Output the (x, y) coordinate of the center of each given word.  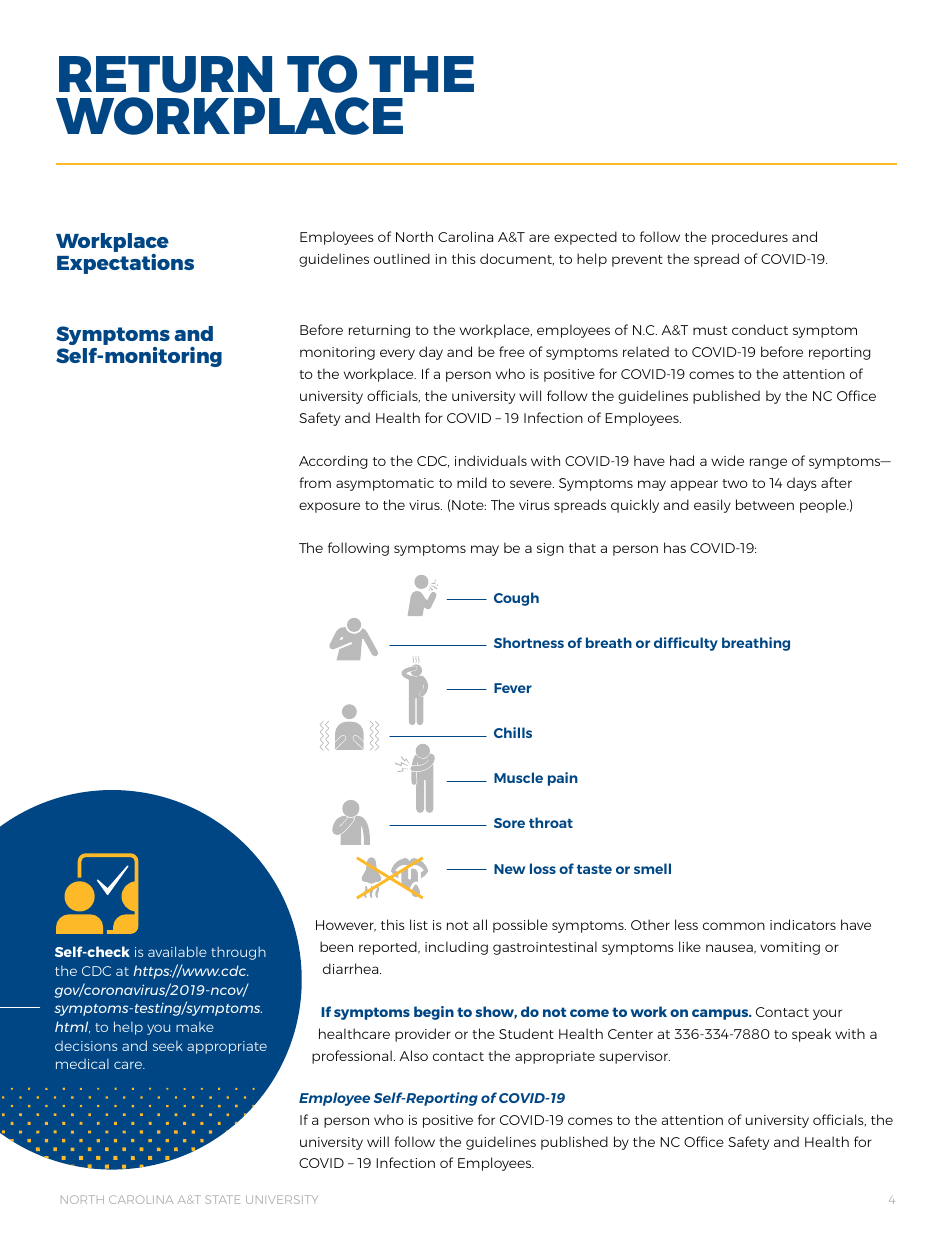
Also (413, 1055)
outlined (402, 258)
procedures (750, 238)
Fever (513, 688)
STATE (222, 1199)
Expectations (125, 262)
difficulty (686, 644)
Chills (513, 732)
